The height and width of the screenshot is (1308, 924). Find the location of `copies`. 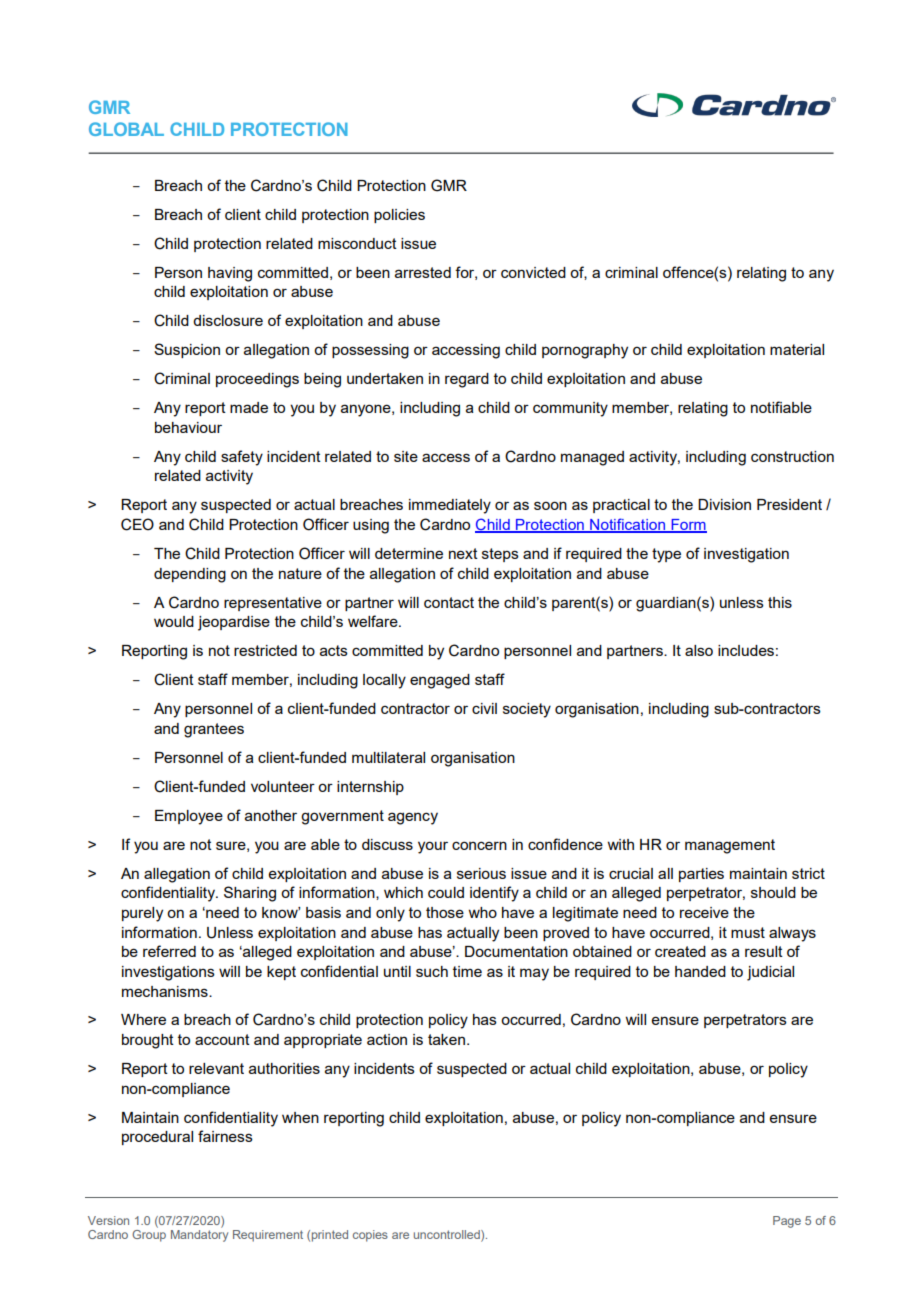

copies is located at coordinates (370, 1236).
